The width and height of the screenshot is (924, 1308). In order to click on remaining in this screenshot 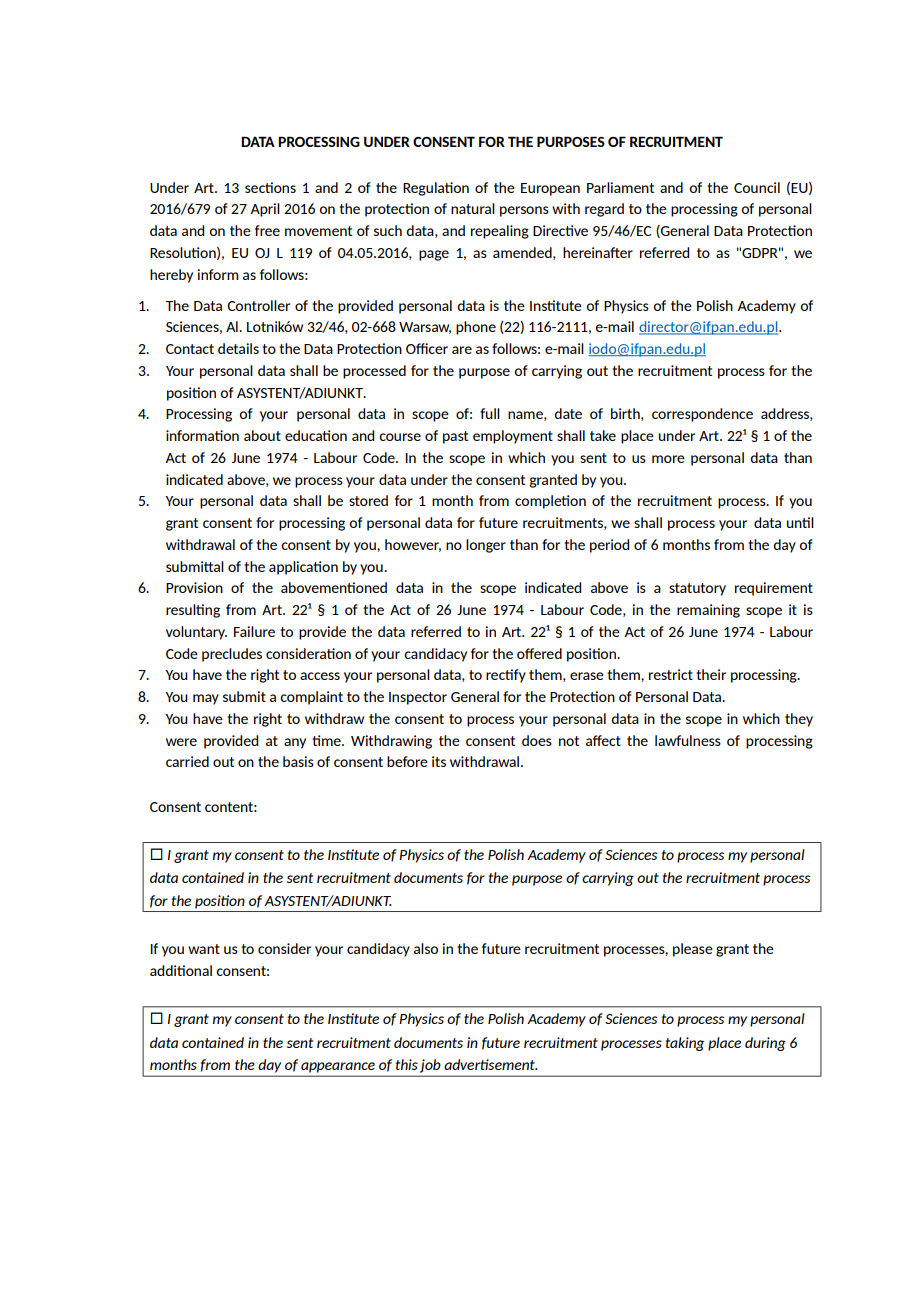, I will do `click(708, 611)`.
